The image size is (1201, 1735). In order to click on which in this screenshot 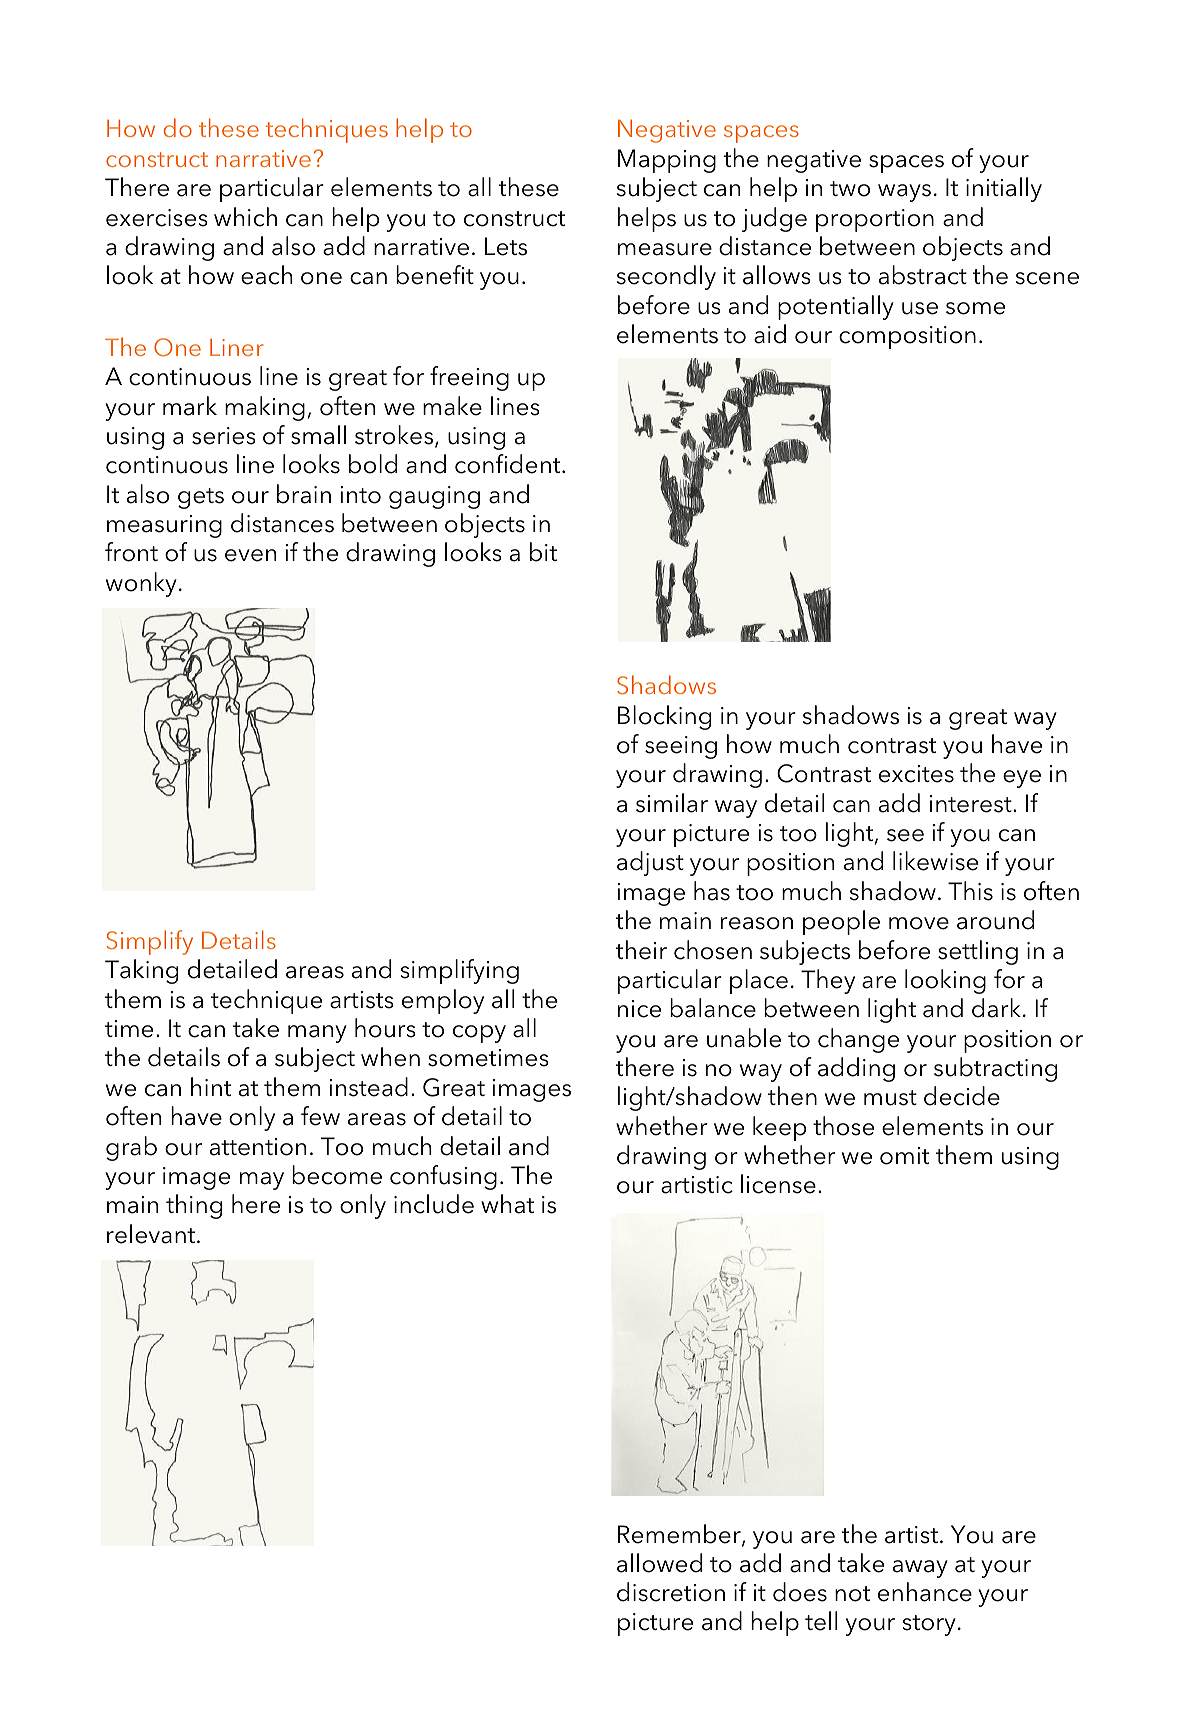, I will do `click(245, 217)`.
